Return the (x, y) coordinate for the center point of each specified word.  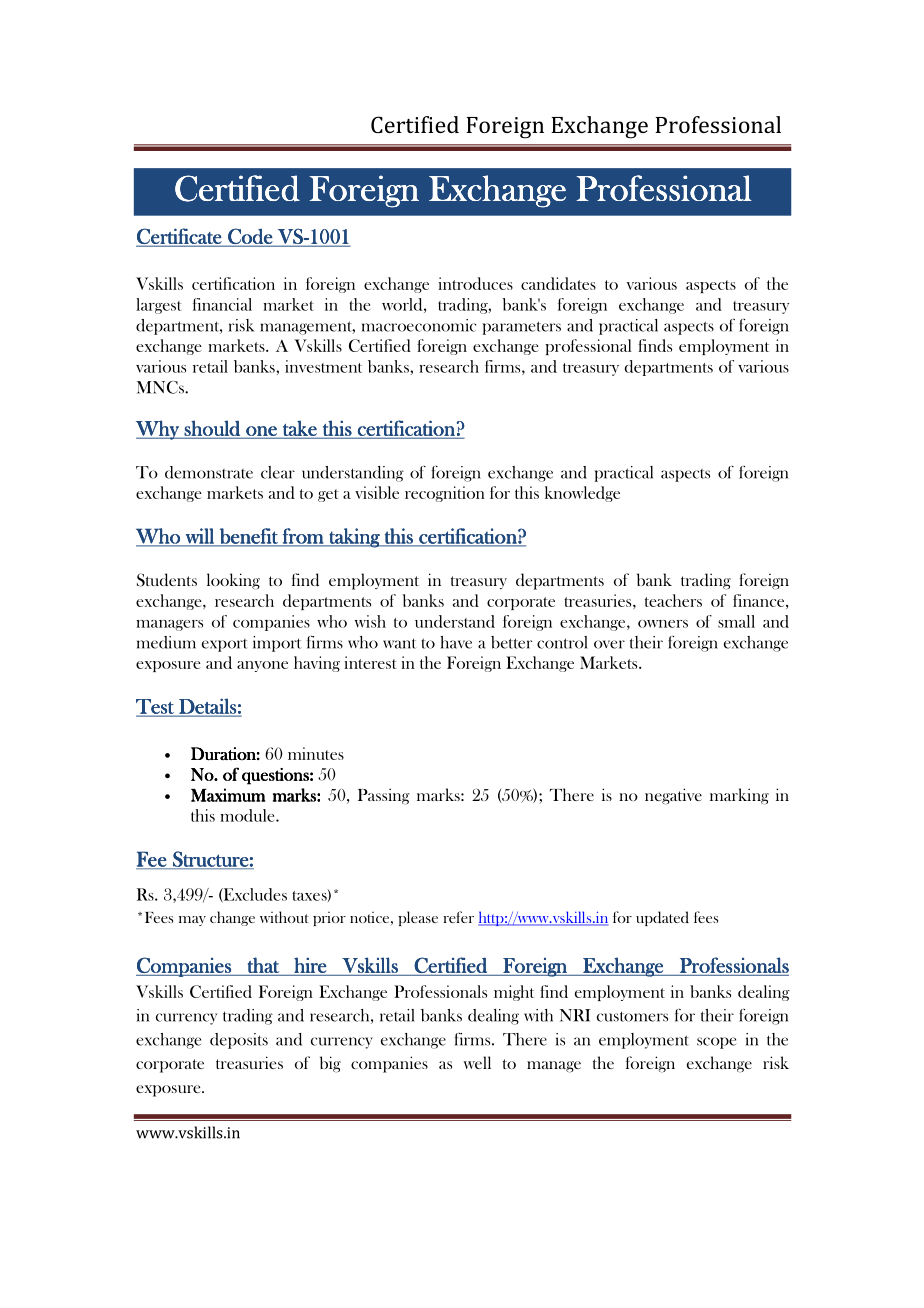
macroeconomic (419, 325)
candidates (558, 283)
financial (222, 304)
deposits (239, 1041)
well (477, 1062)
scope (716, 1043)
